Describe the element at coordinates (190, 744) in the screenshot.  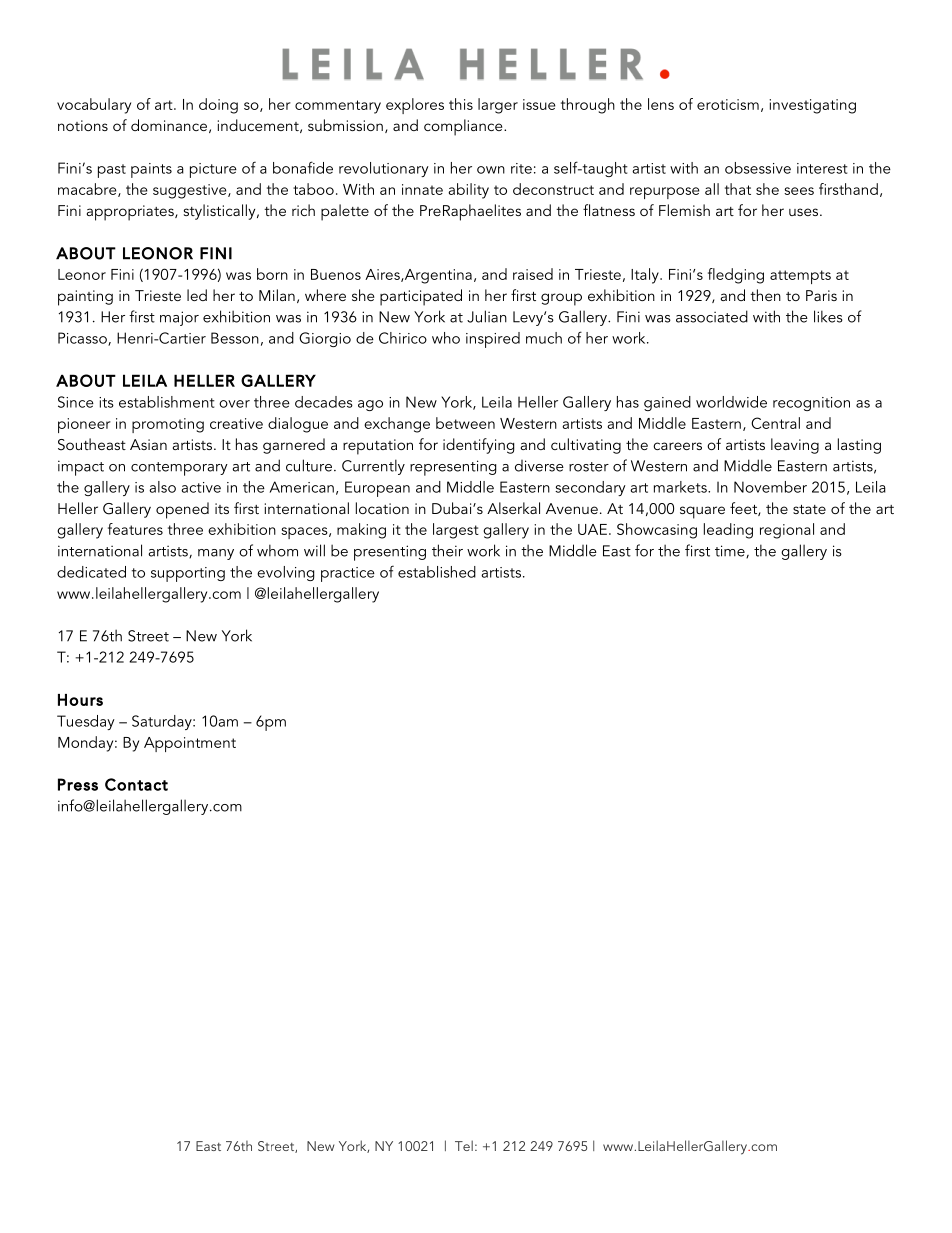
I see `Appointment` at that location.
